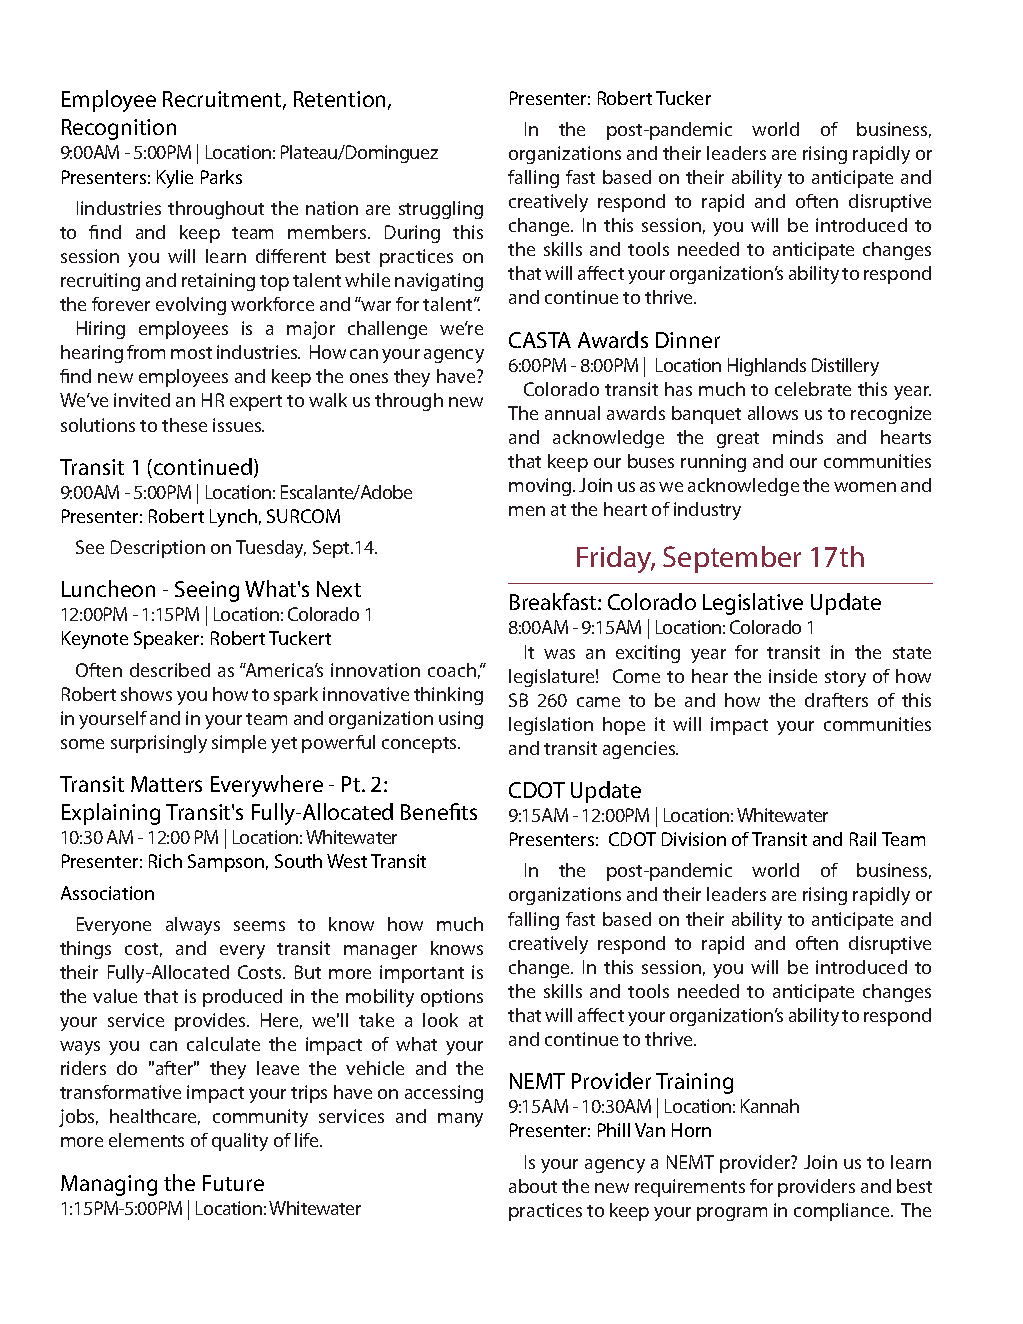 This screenshot has width=1023, height=1324. Describe the element at coordinates (233, 1183) in the screenshot. I see `Future` at that location.
